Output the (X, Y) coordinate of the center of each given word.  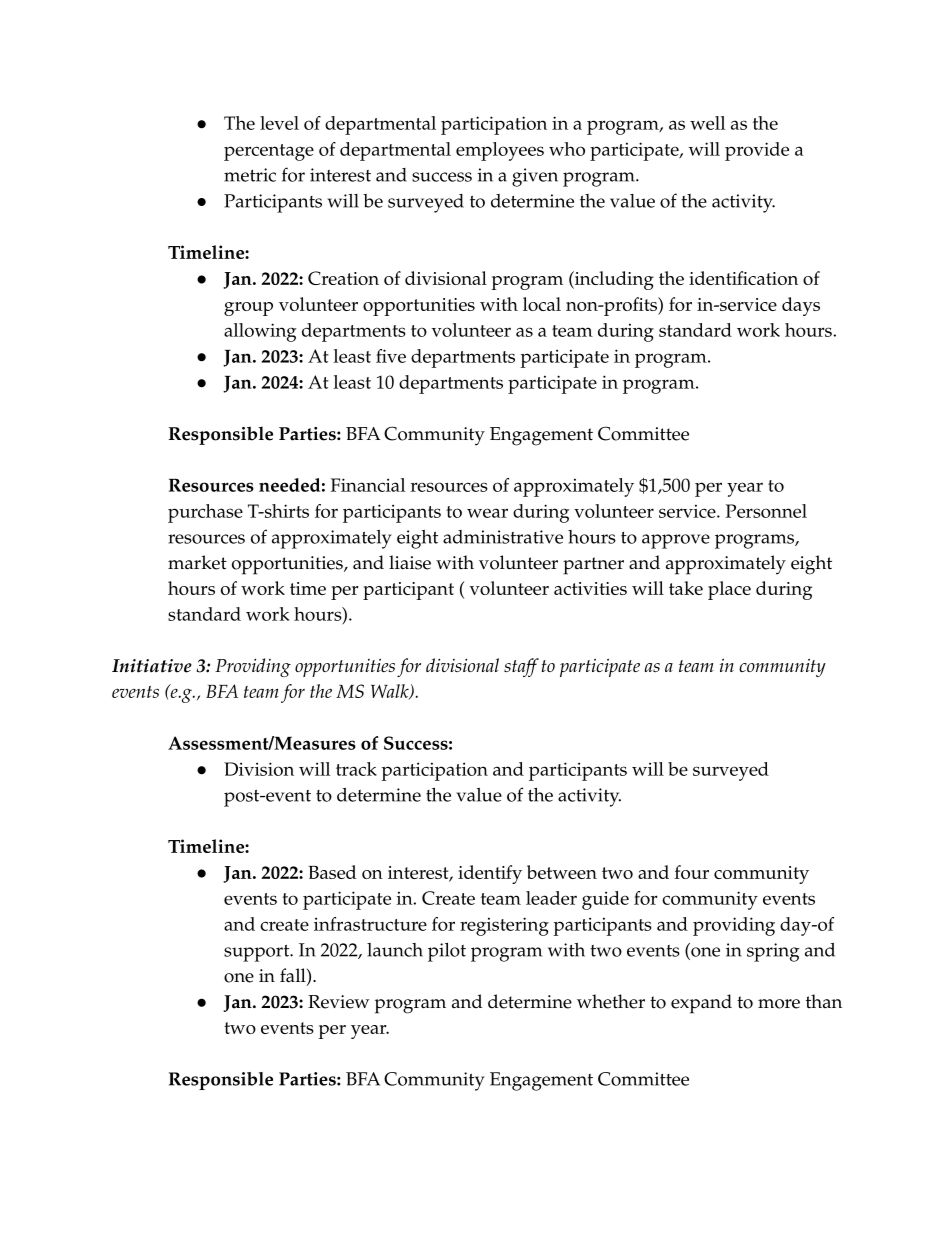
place (729, 590)
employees (500, 151)
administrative (503, 537)
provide (757, 151)
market (197, 562)
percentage (269, 152)
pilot (447, 952)
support (258, 953)
